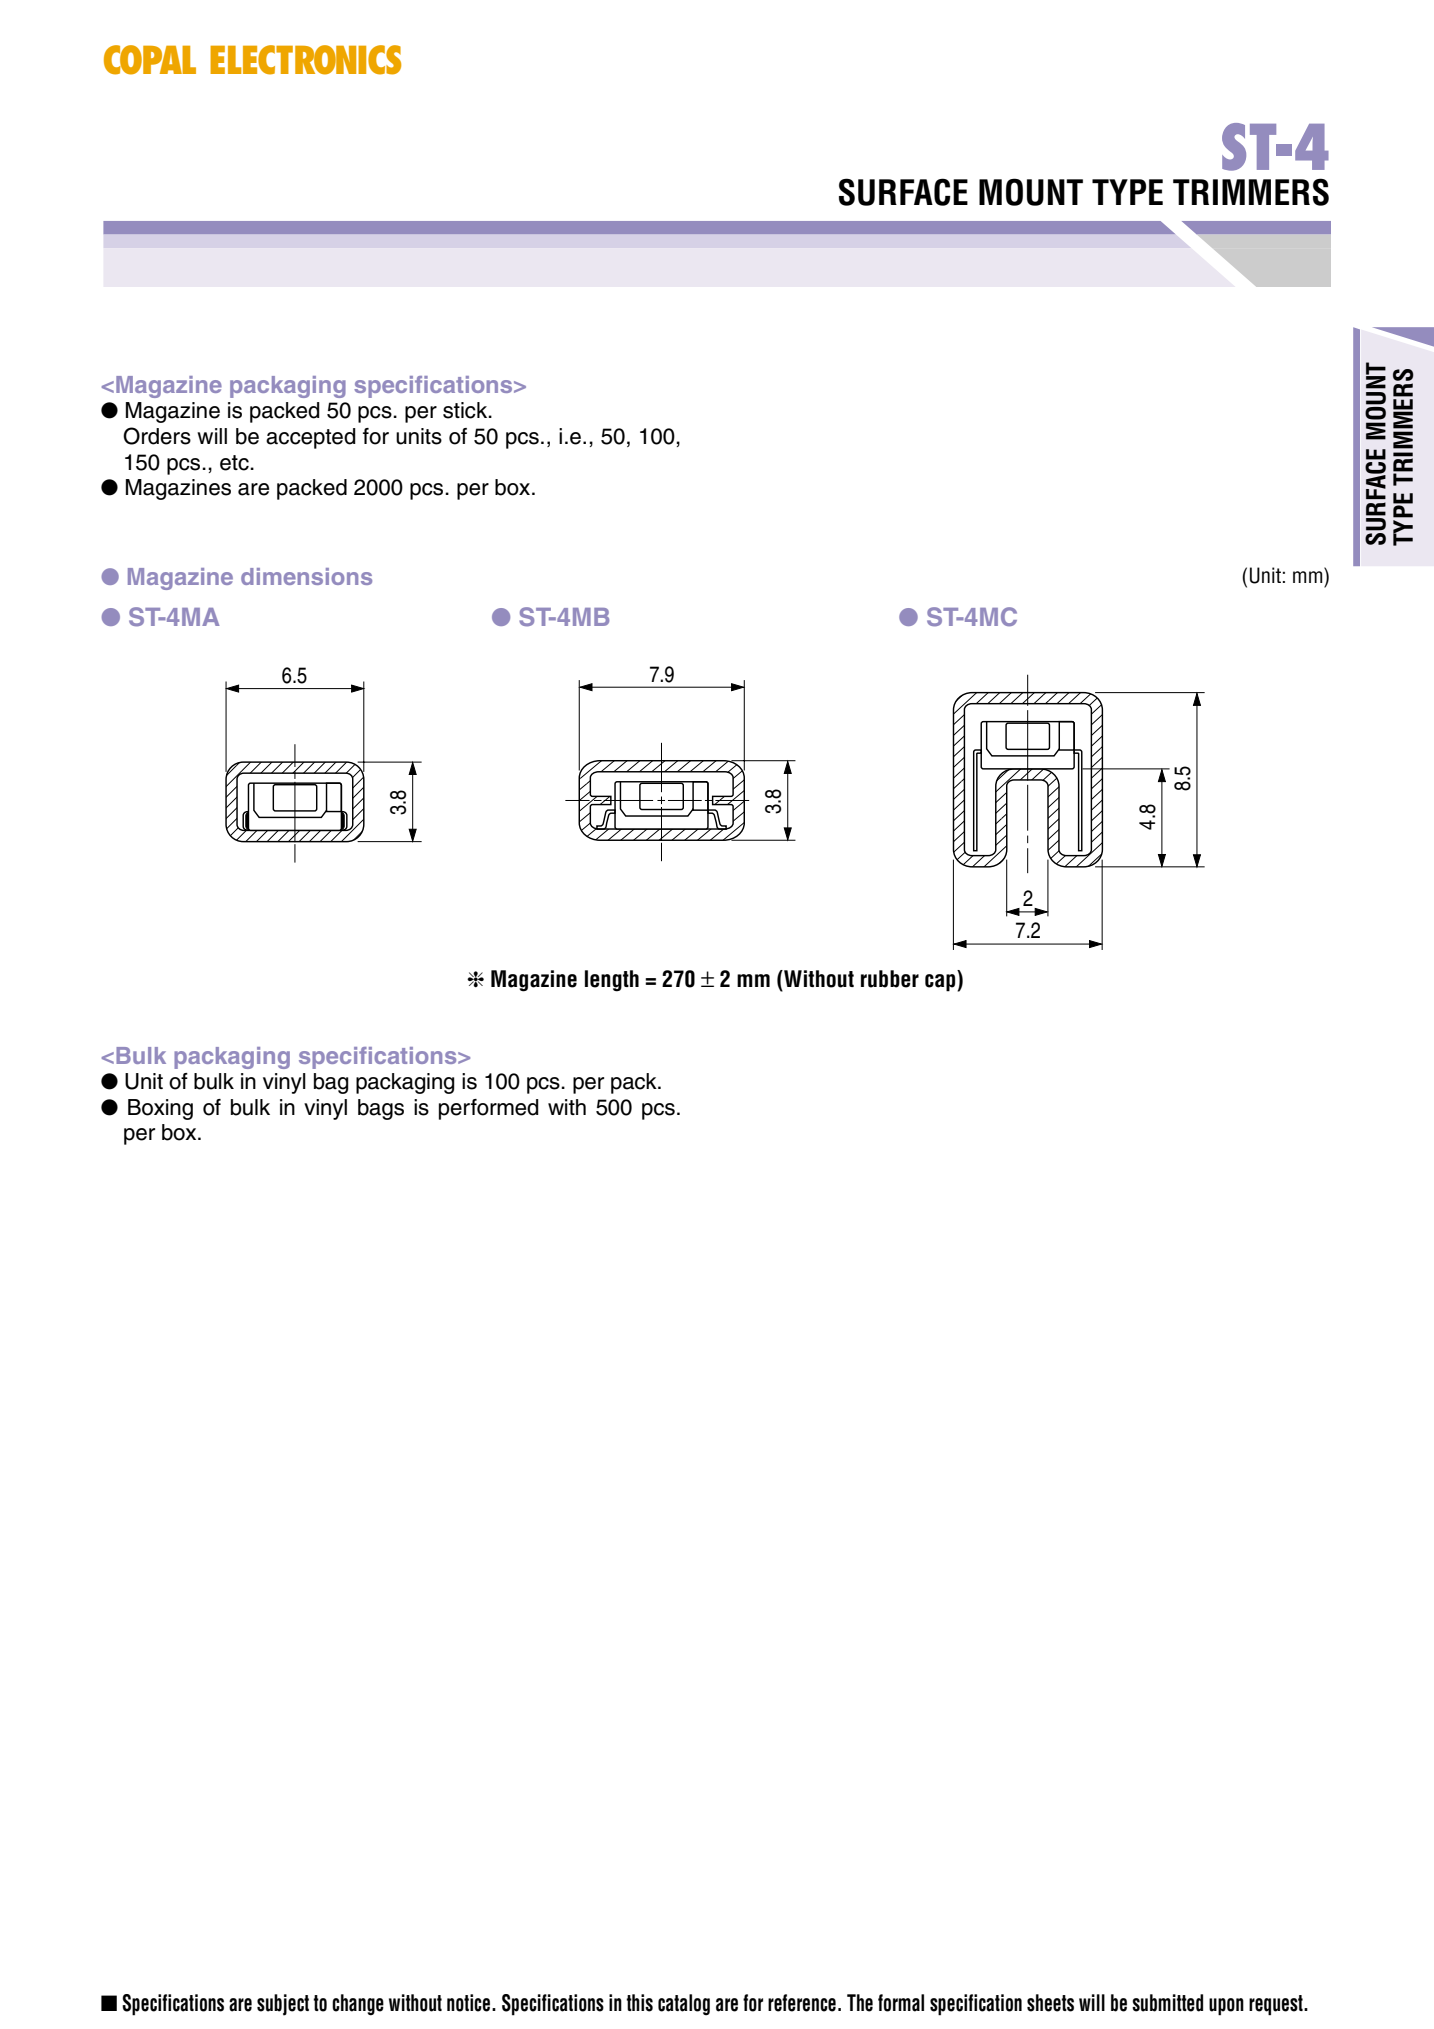 This page has height=2029, width=1434. What do you see at coordinates (311, 438) in the page?
I see `accepted` at bounding box center [311, 438].
